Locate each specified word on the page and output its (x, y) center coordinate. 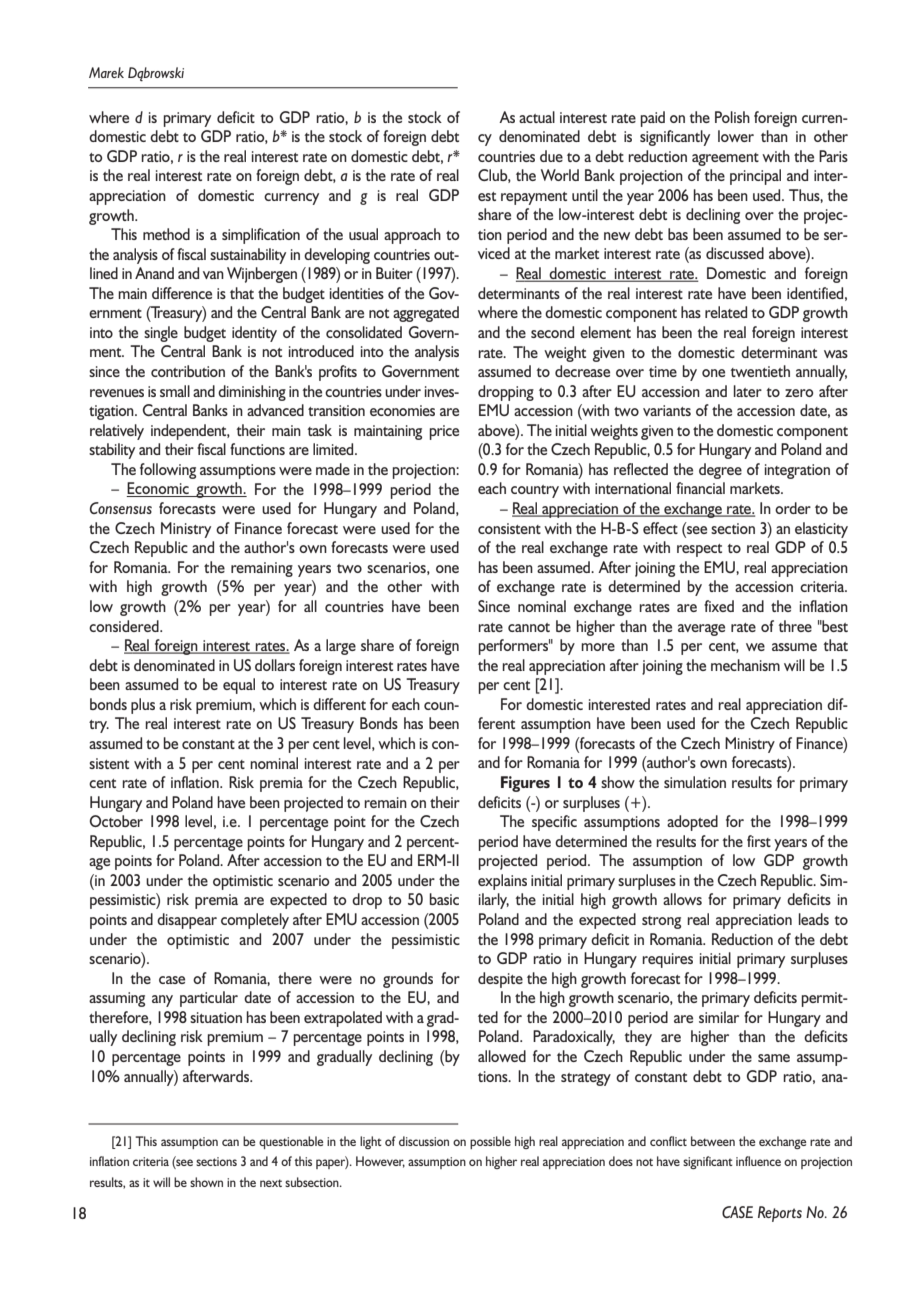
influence (758, 1161)
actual (537, 117)
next (271, 1183)
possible (490, 1142)
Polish (732, 117)
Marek (106, 72)
